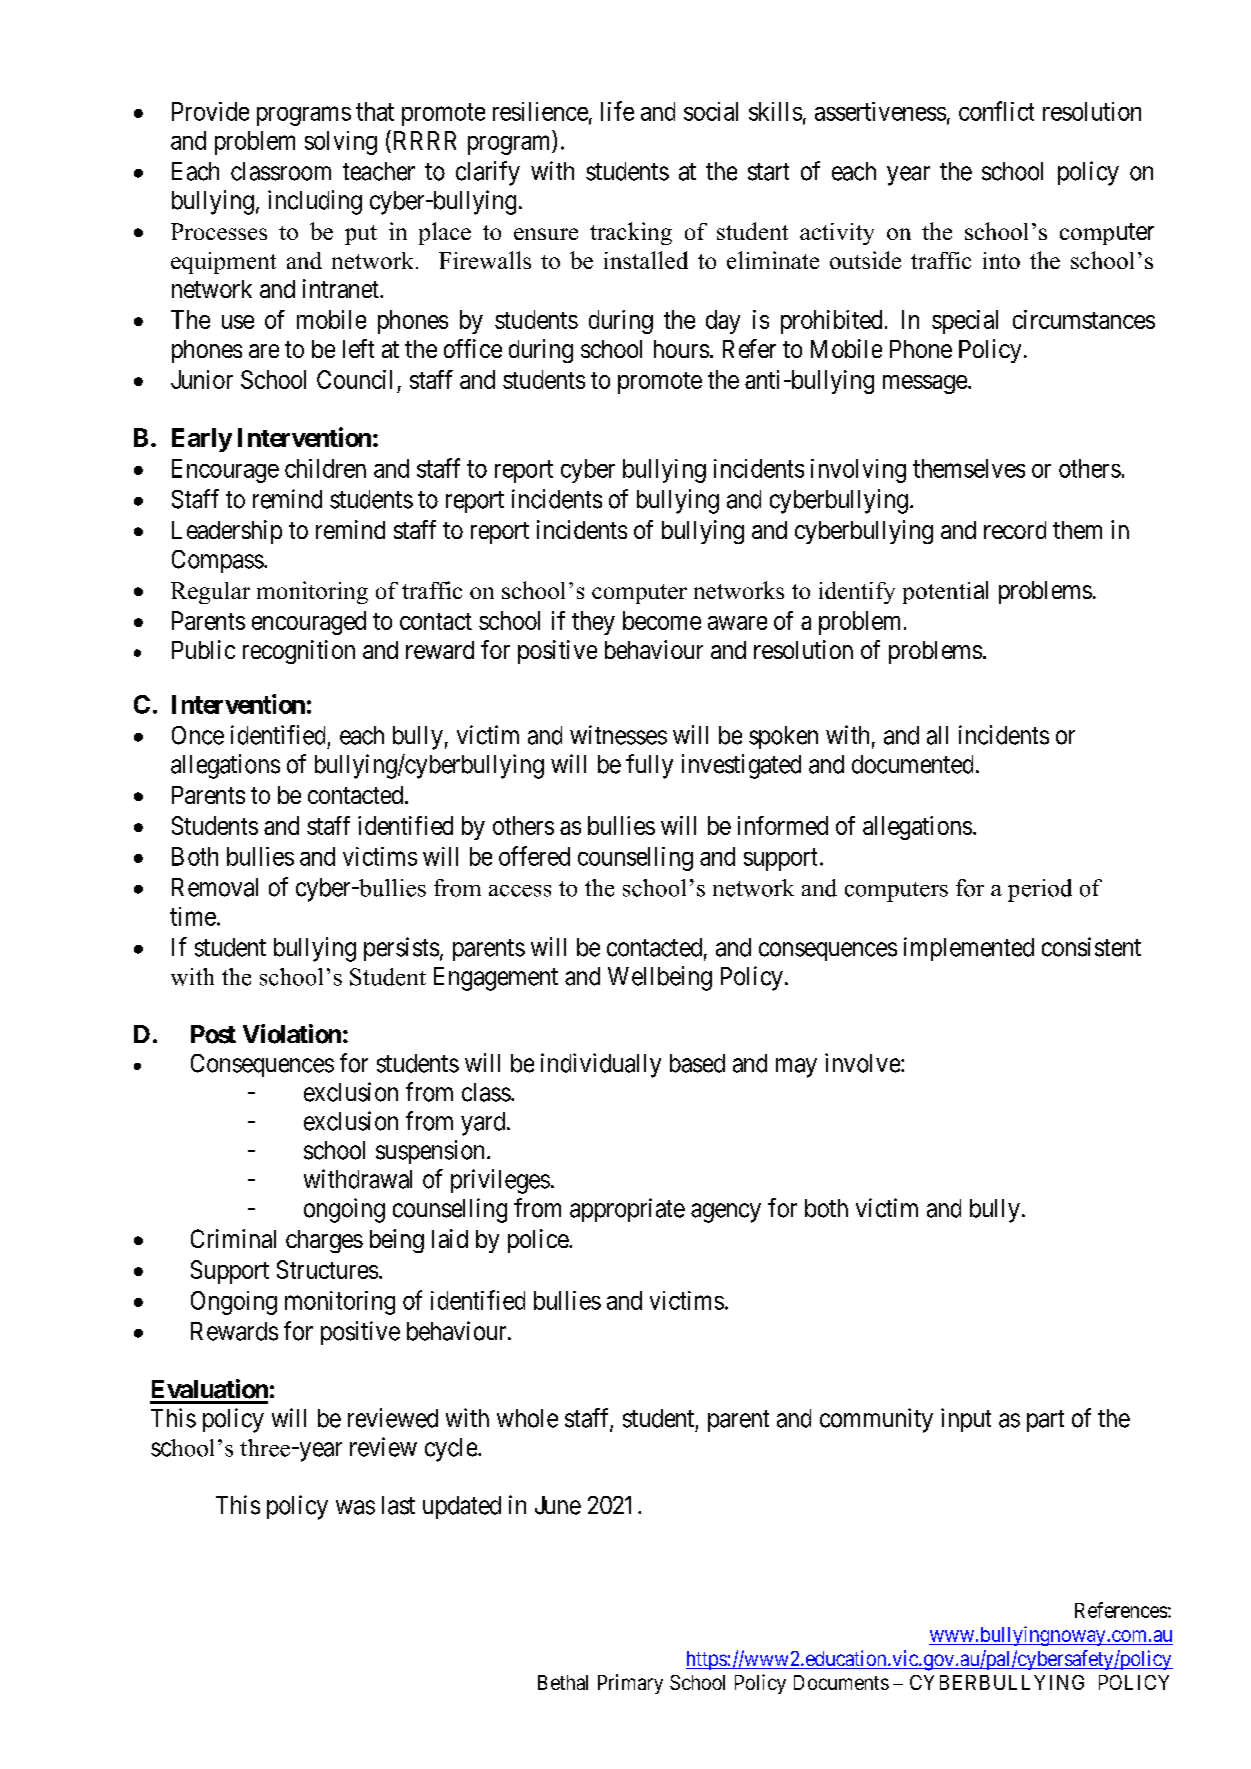  Describe the element at coordinates (215, 887) in the document. I see `Removal` at that location.
